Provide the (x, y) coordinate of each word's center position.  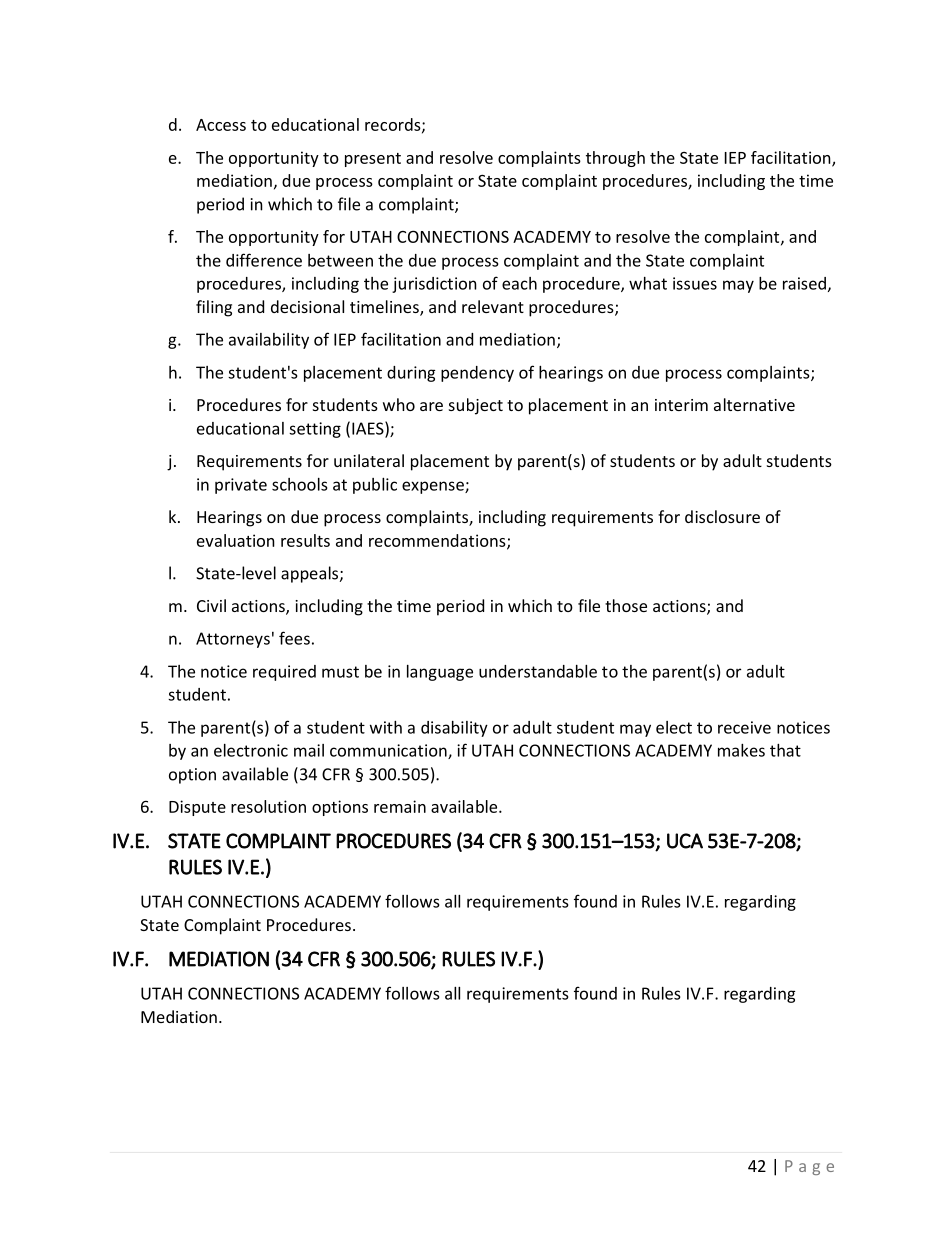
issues (695, 283)
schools (300, 484)
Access (221, 125)
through (615, 159)
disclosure (722, 516)
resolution (268, 806)
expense (434, 487)
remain (400, 806)
